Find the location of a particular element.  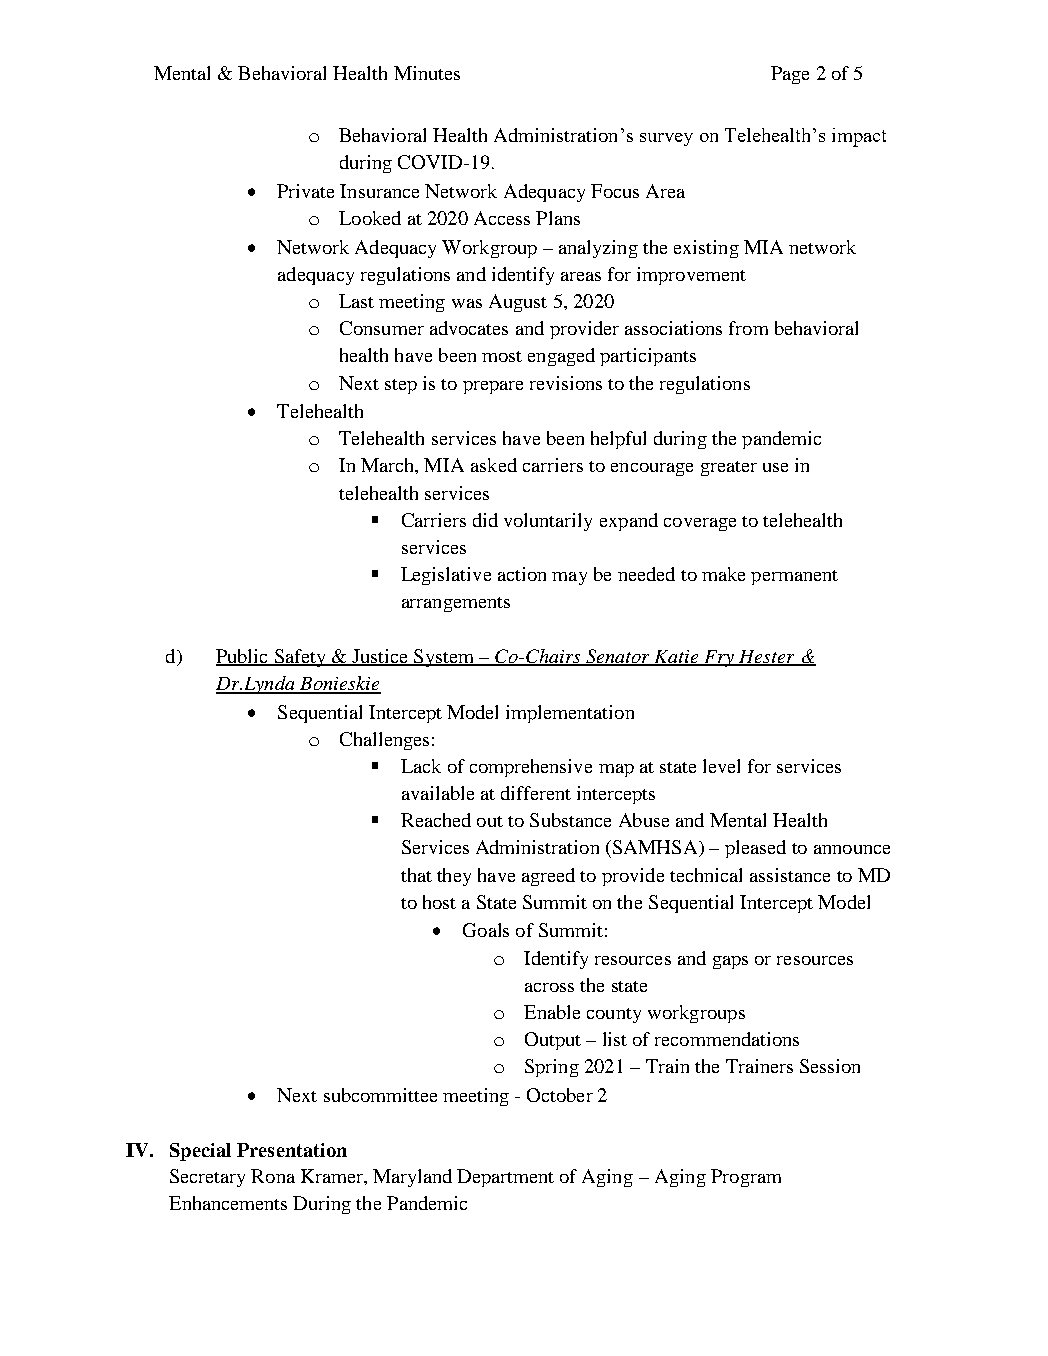

pleased is located at coordinates (755, 849).
